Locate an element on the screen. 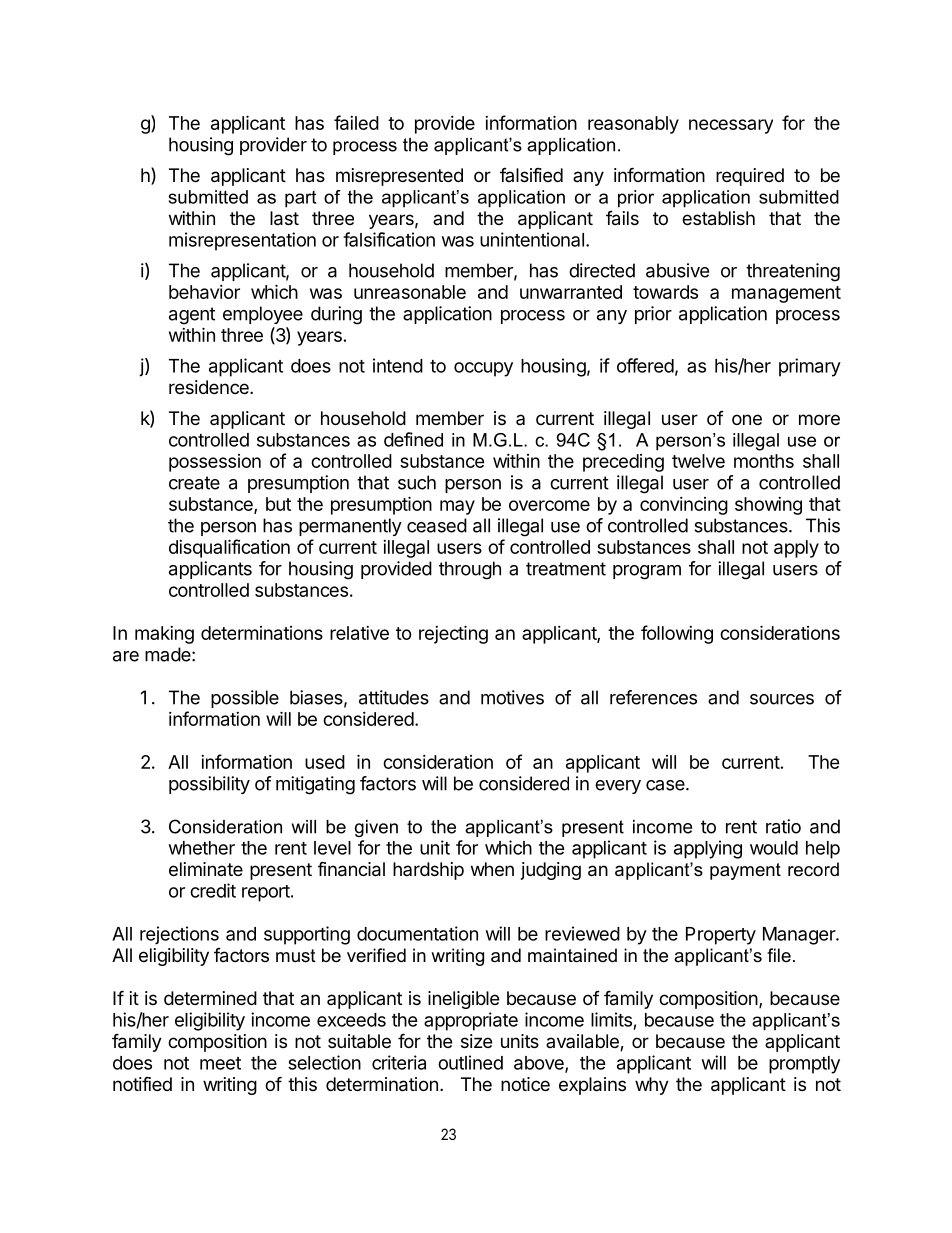 The width and height of the screenshot is (952, 1233). motives is located at coordinates (512, 697).
